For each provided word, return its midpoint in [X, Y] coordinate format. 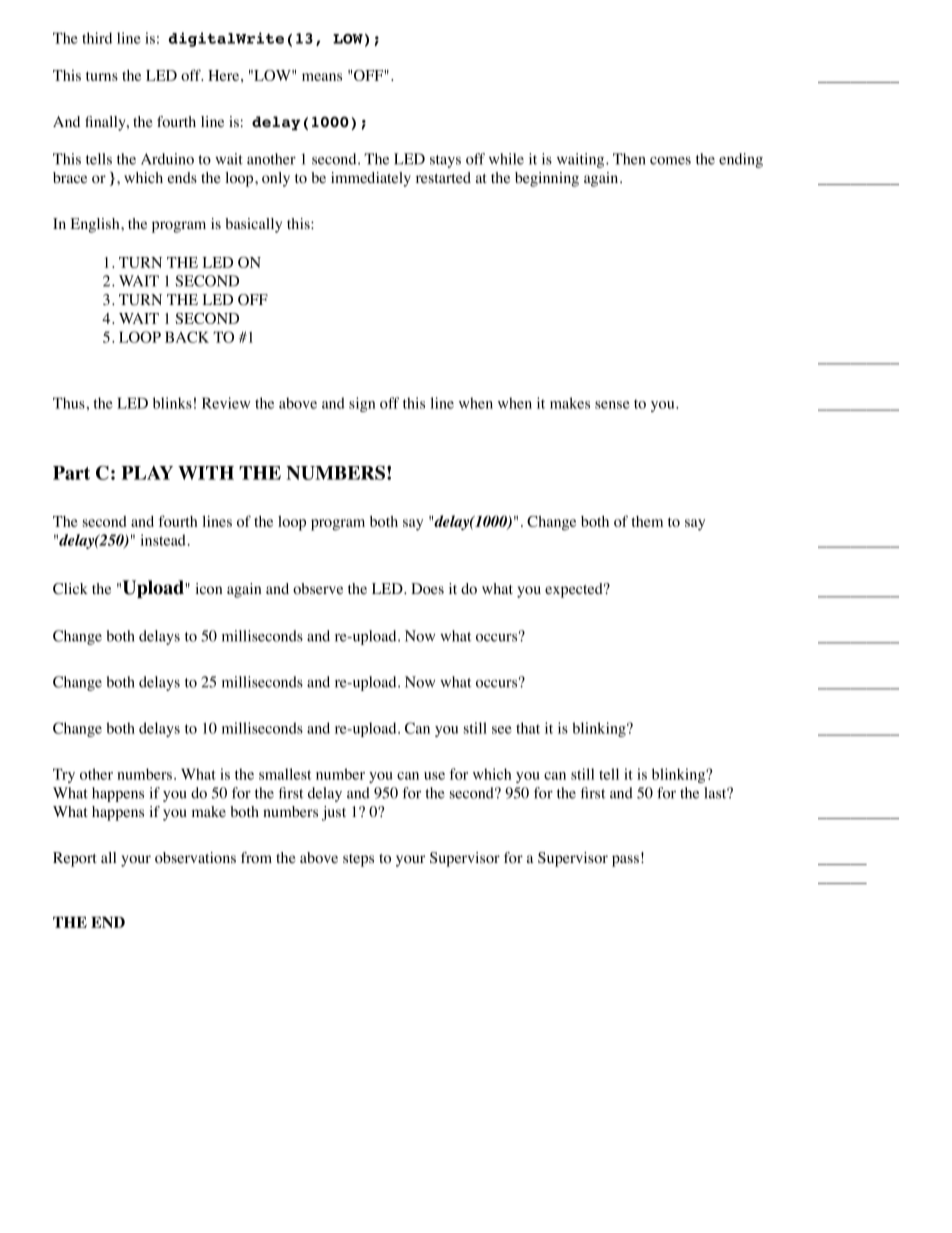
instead [163, 540]
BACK [187, 337]
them [647, 521]
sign [362, 404]
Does [427, 589]
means [322, 77]
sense [612, 405]
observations [195, 858]
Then [629, 159]
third [97, 38]
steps [358, 860]
